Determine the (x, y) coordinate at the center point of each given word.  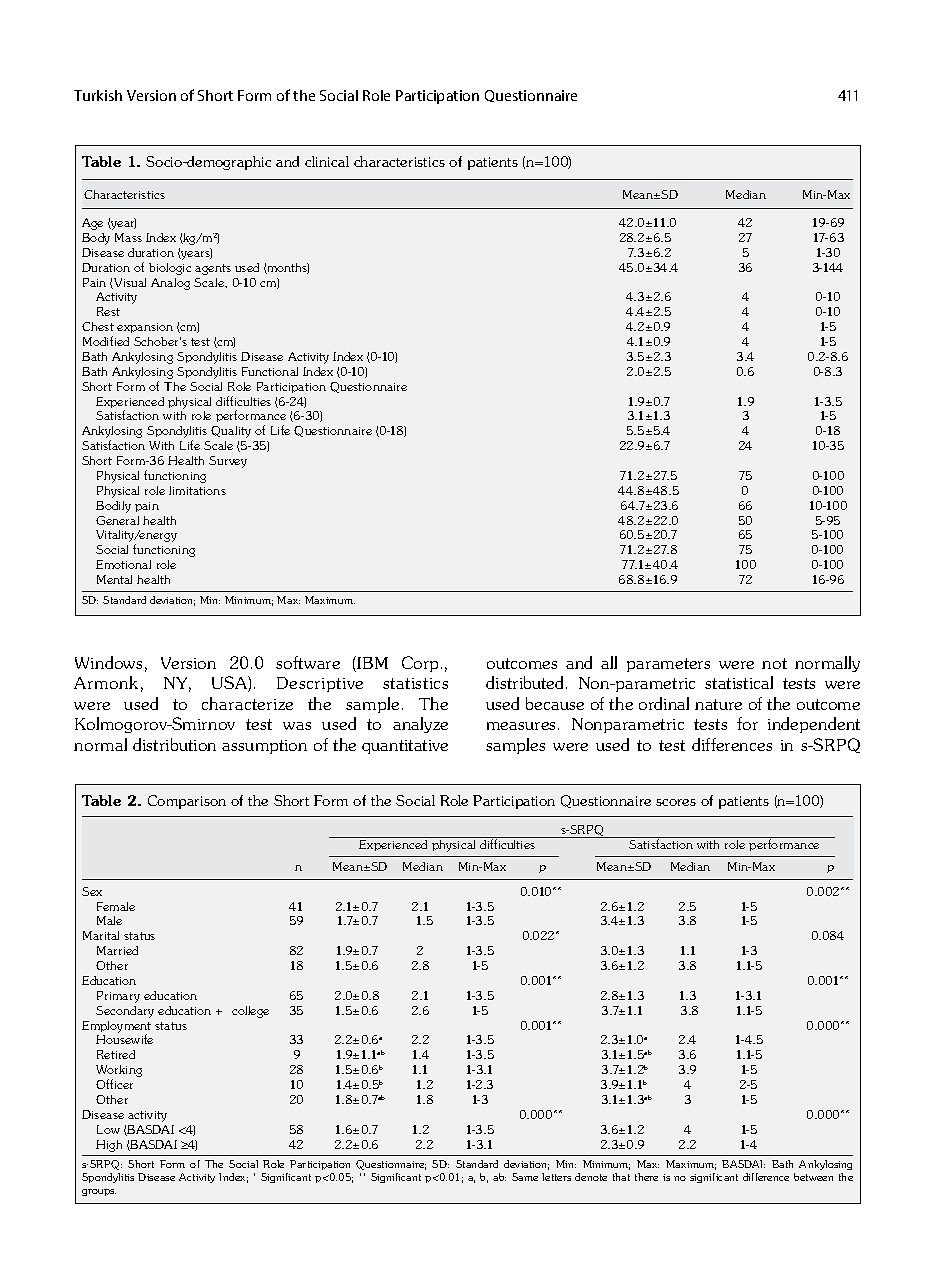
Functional (270, 371)
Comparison (187, 802)
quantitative (405, 747)
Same (525, 1177)
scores (676, 802)
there (646, 1177)
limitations (197, 490)
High (109, 1146)
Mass (128, 237)
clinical (327, 161)
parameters (668, 665)
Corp (422, 664)
